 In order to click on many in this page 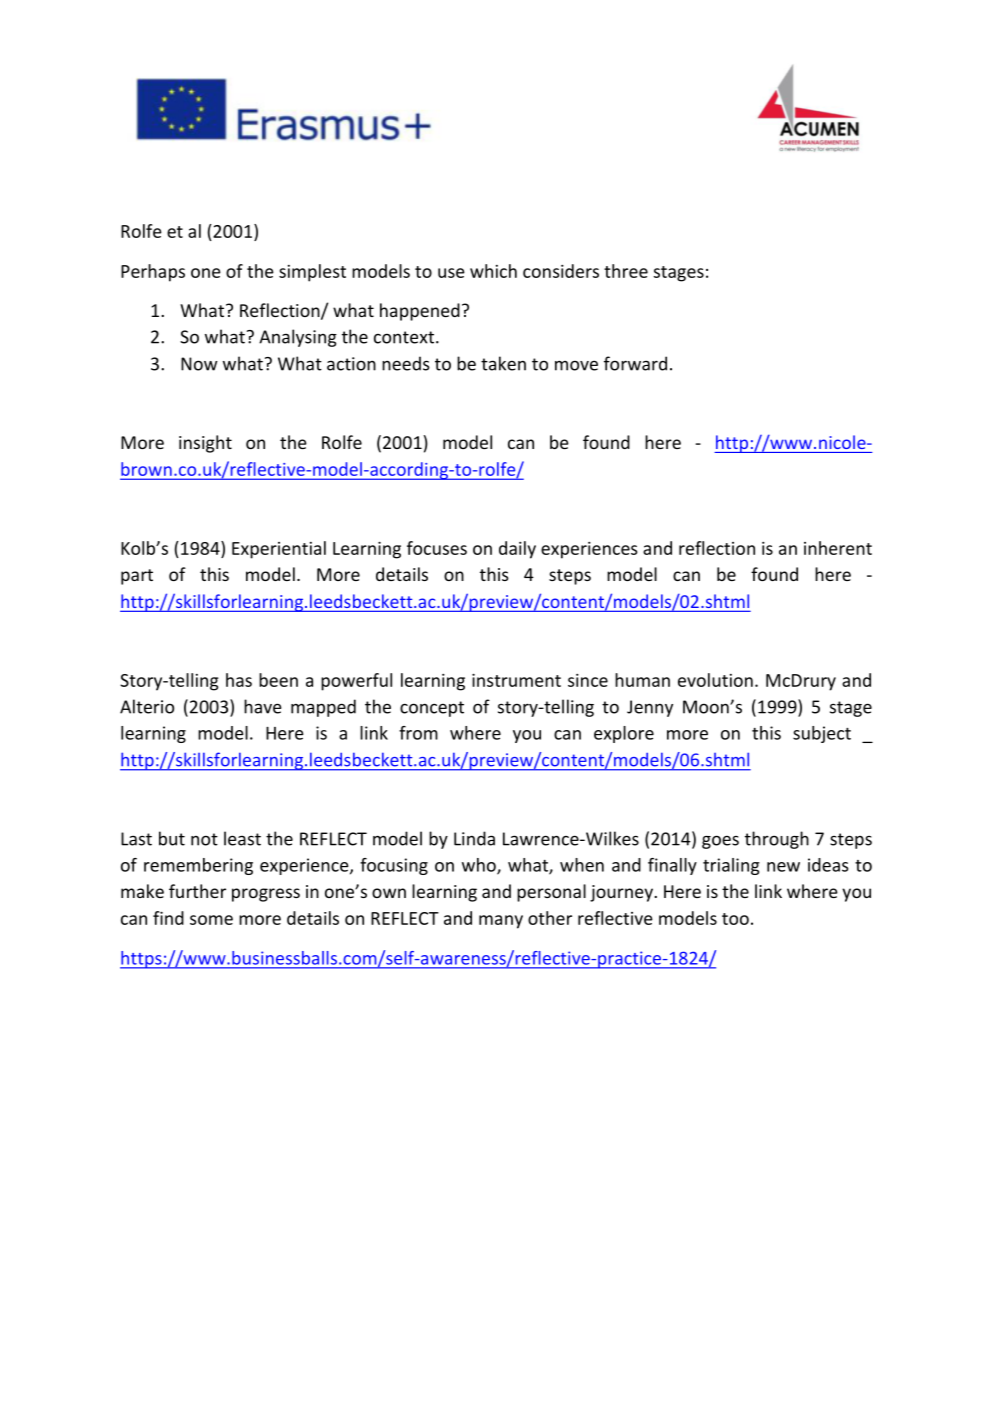, I will do `click(501, 922)`.
